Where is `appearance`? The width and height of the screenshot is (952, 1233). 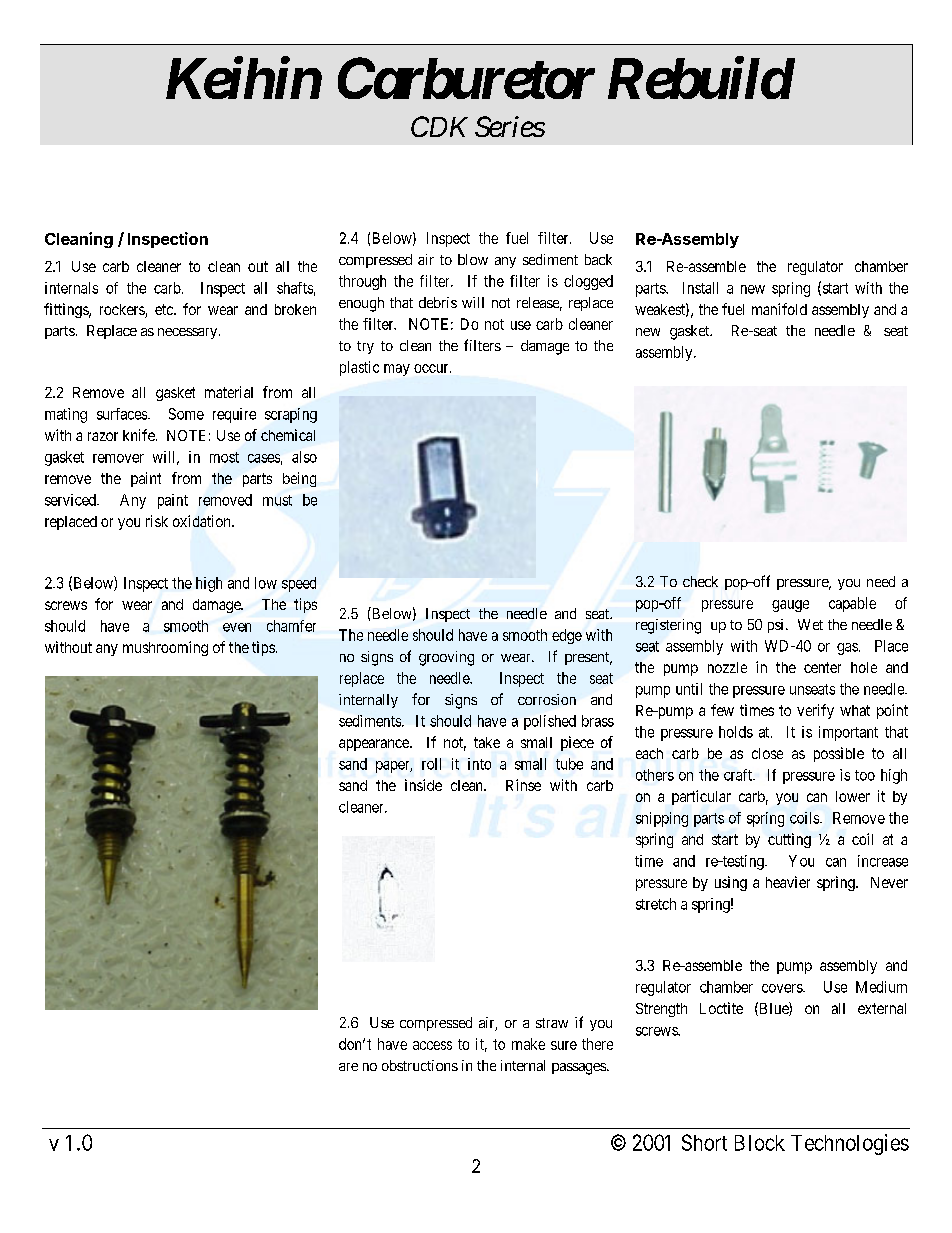 appearance is located at coordinates (375, 745).
